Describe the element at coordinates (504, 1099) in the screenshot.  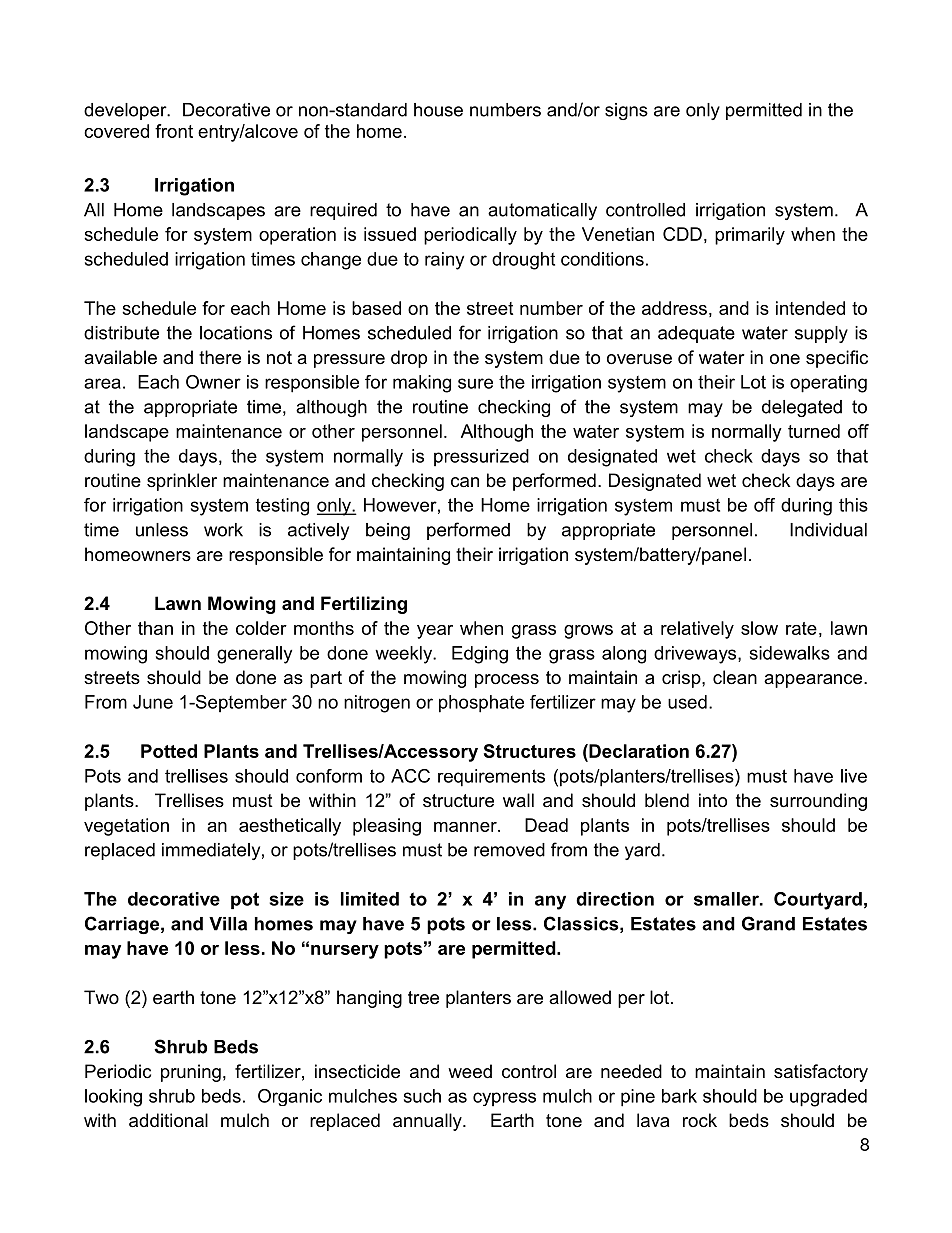
I see `cypress` at that location.
